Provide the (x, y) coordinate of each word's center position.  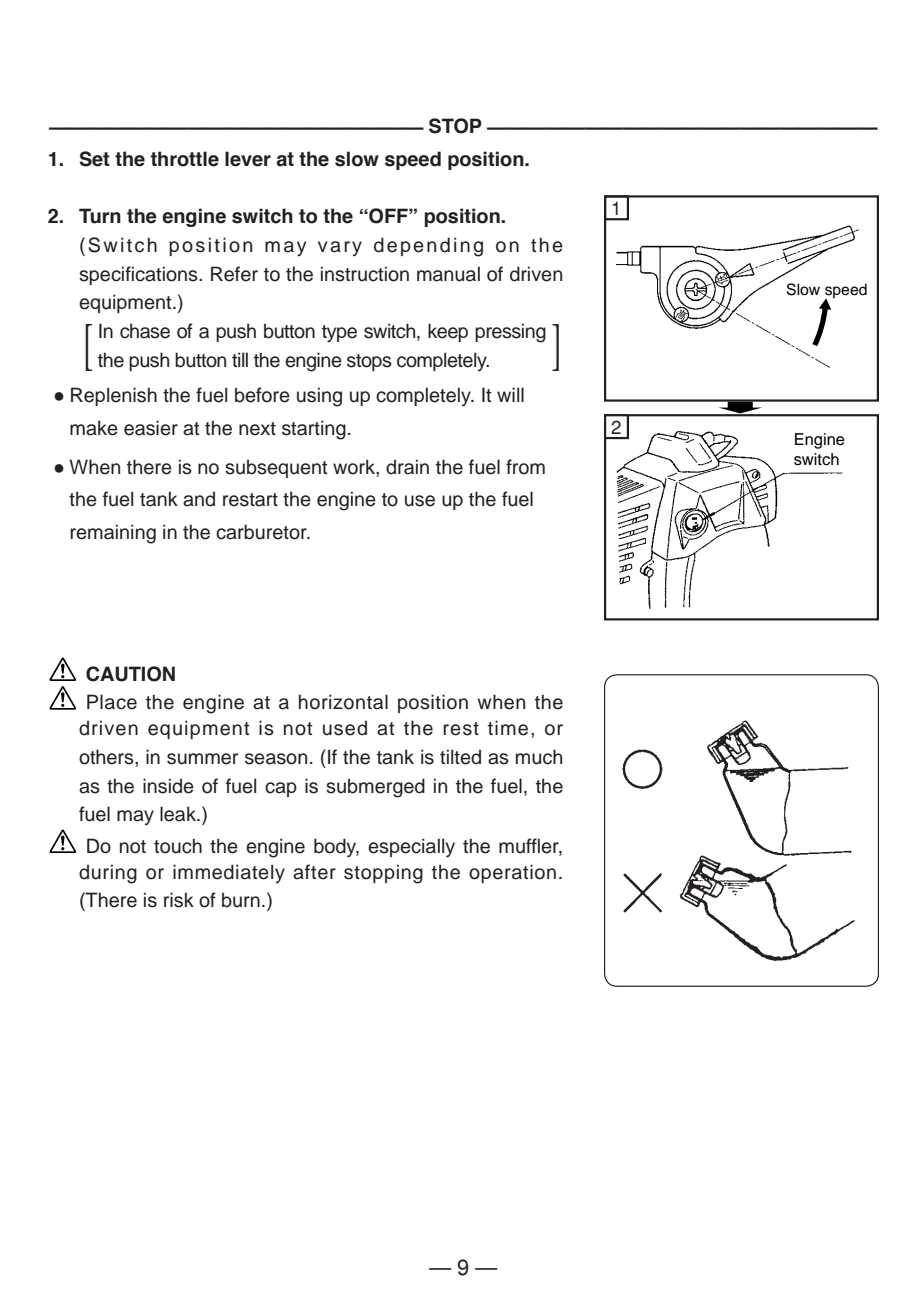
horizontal (343, 702)
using (319, 397)
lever (248, 159)
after (314, 872)
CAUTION (130, 674)
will (510, 394)
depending (428, 247)
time (508, 728)
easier (151, 428)
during (108, 874)
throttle (184, 159)
